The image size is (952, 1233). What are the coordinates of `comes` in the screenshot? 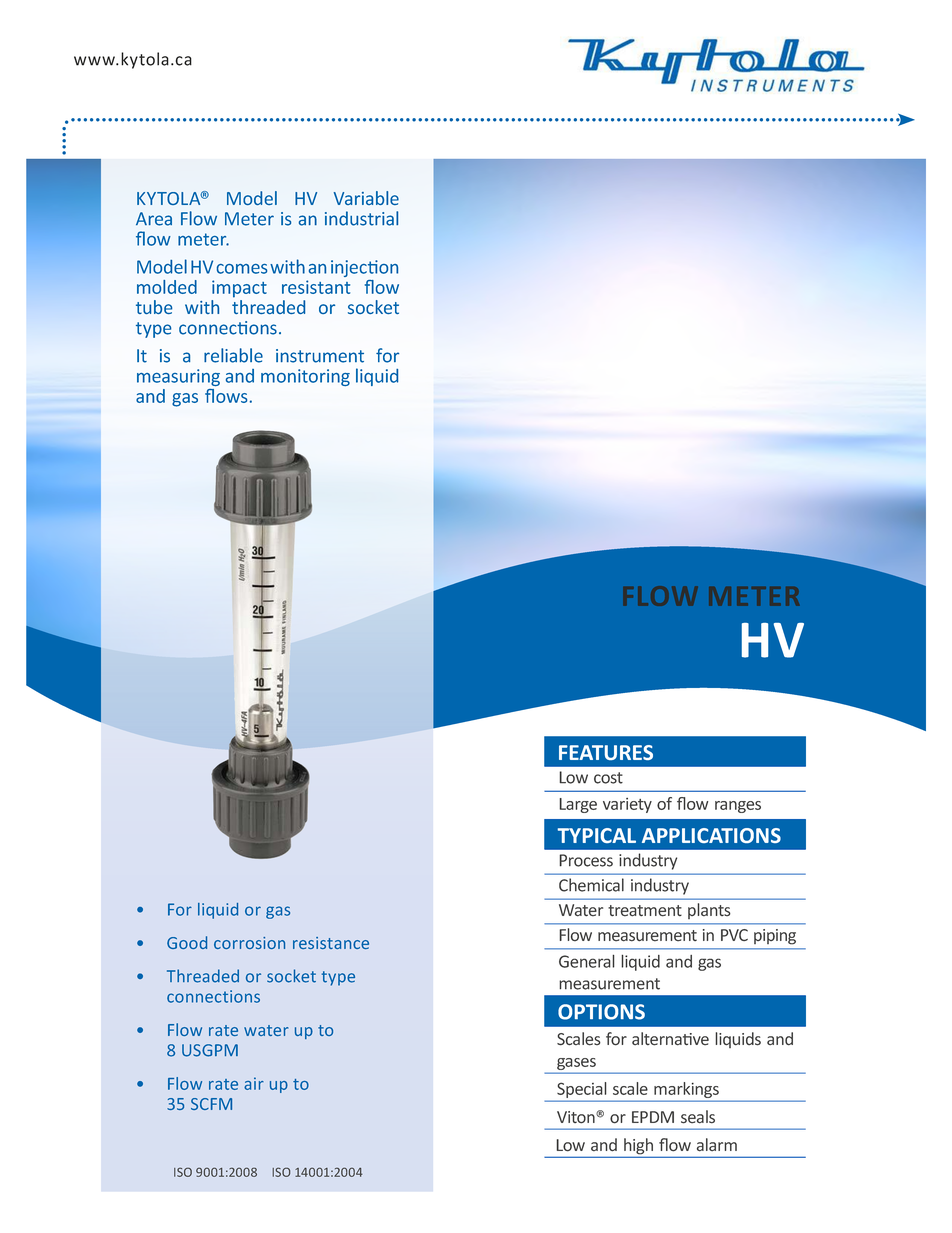 It's located at (242, 269).
